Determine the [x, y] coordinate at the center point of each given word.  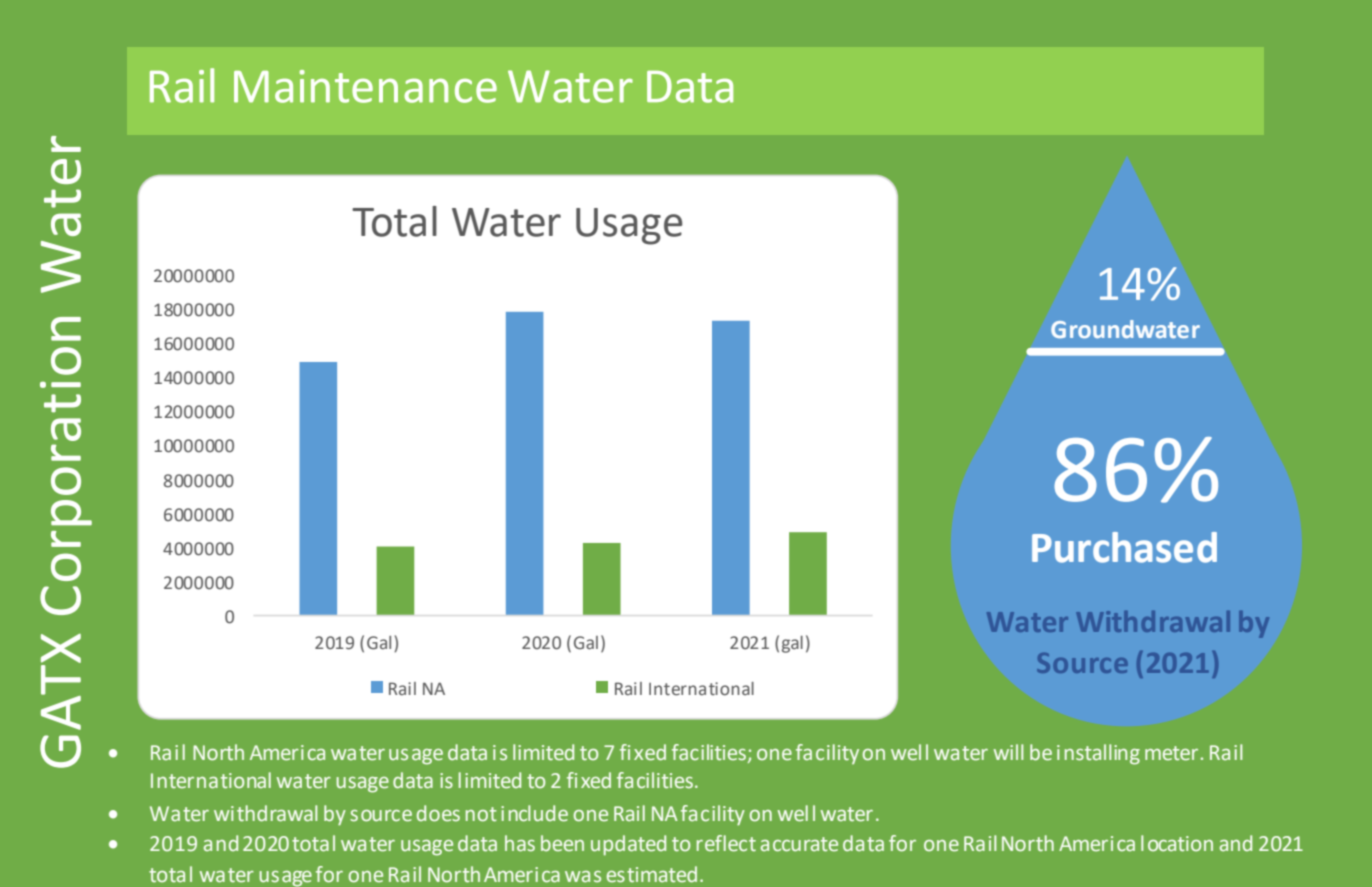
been [562, 843]
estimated [652, 874]
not [481, 814]
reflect [726, 843]
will [1008, 752]
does [438, 813]
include [534, 813]
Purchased [1124, 547]
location [1177, 843]
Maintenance [365, 86]
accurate [799, 844]
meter [1171, 753]
